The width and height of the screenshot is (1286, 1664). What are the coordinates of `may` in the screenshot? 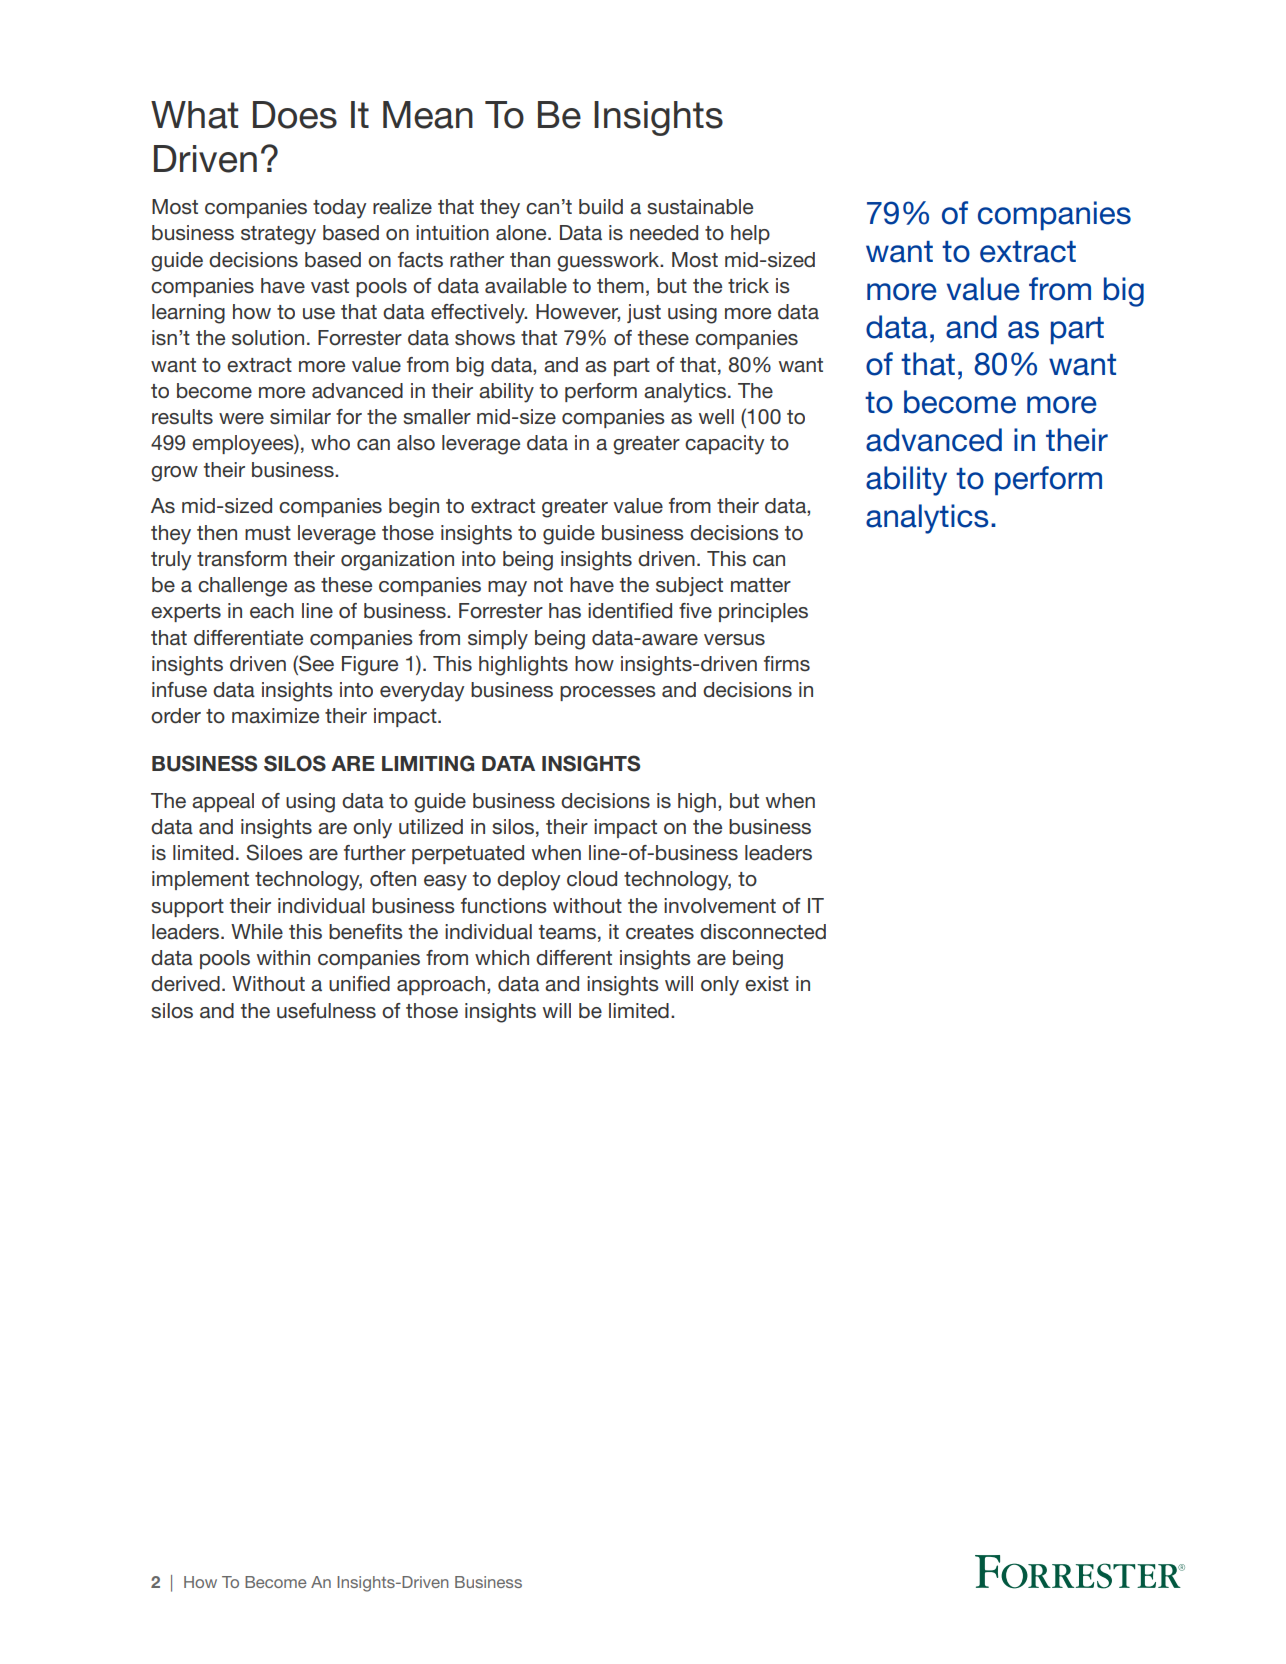 It's located at (507, 589).
